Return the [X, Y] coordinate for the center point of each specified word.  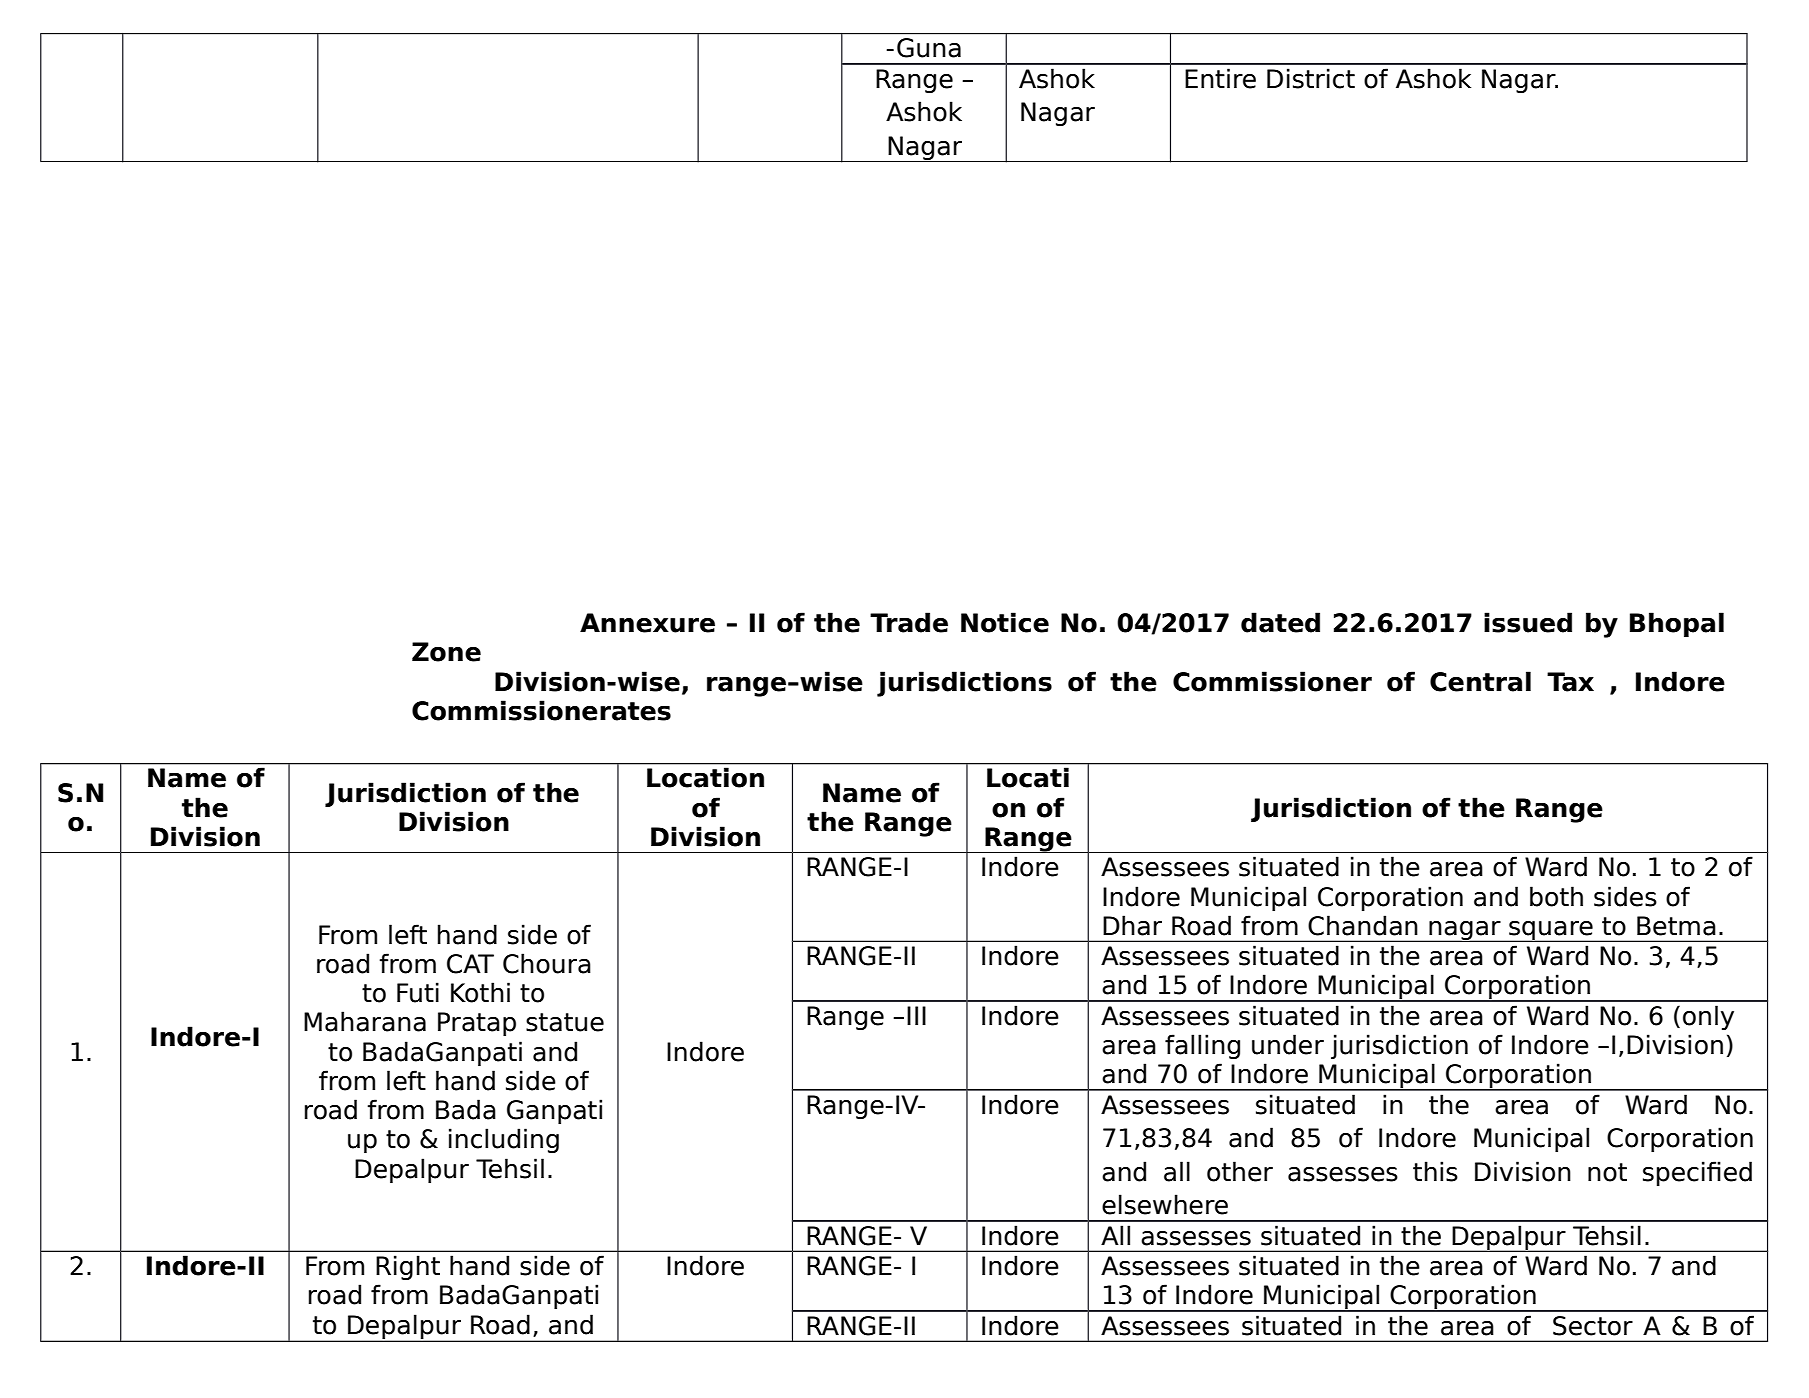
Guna [929, 48]
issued [1528, 622]
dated [1280, 622]
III [916, 1015]
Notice [1005, 622]
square [1551, 931]
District [1311, 78]
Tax [1570, 682]
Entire [1220, 78]
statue [565, 1022]
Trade [909, 622]
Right [408, 1267]
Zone [446, 652]
